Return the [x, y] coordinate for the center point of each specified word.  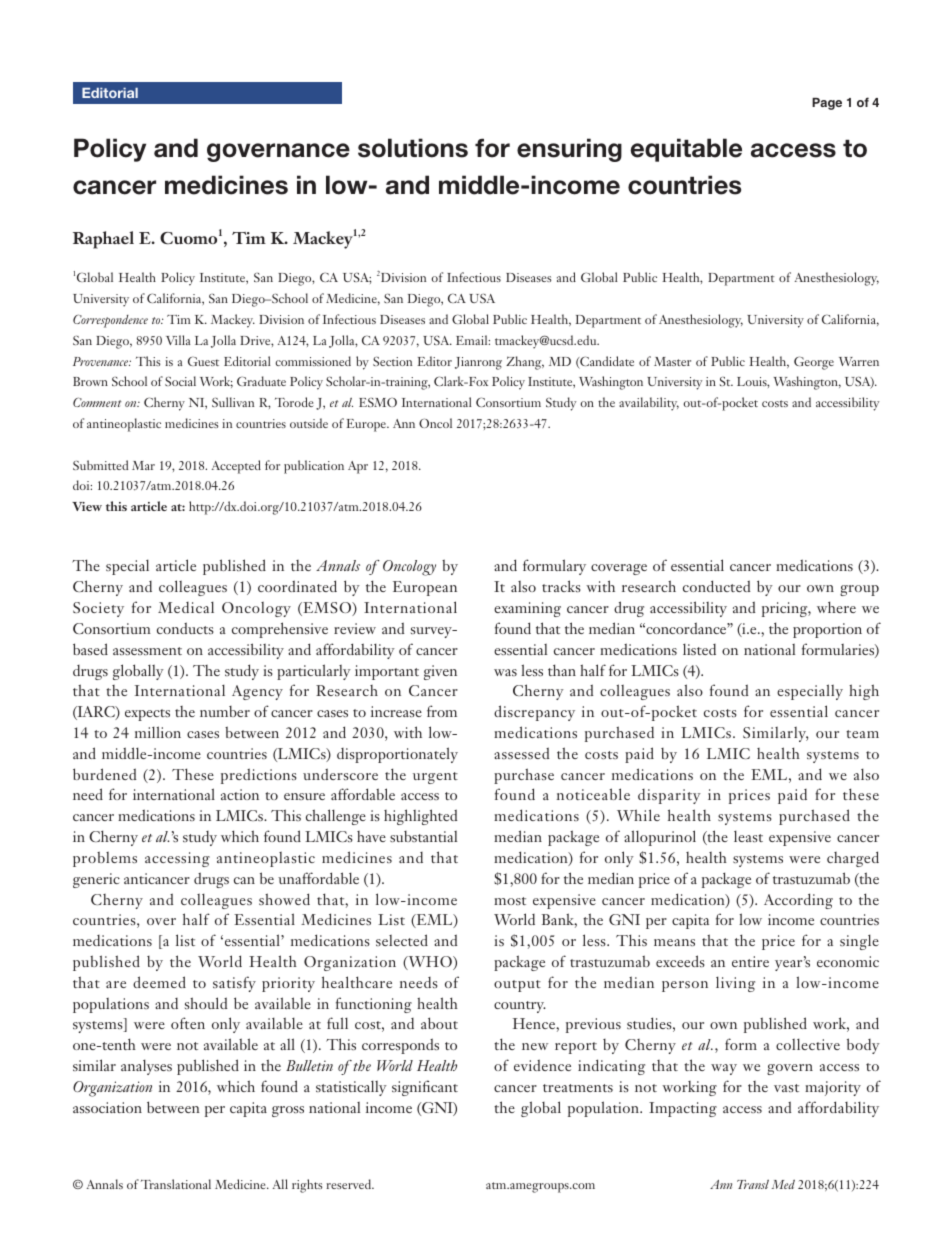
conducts [185, 628]
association [107, 1107]
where [836, 607]
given [440, 672]
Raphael [103, 240]
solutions [413, 148]
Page [827, 104]
